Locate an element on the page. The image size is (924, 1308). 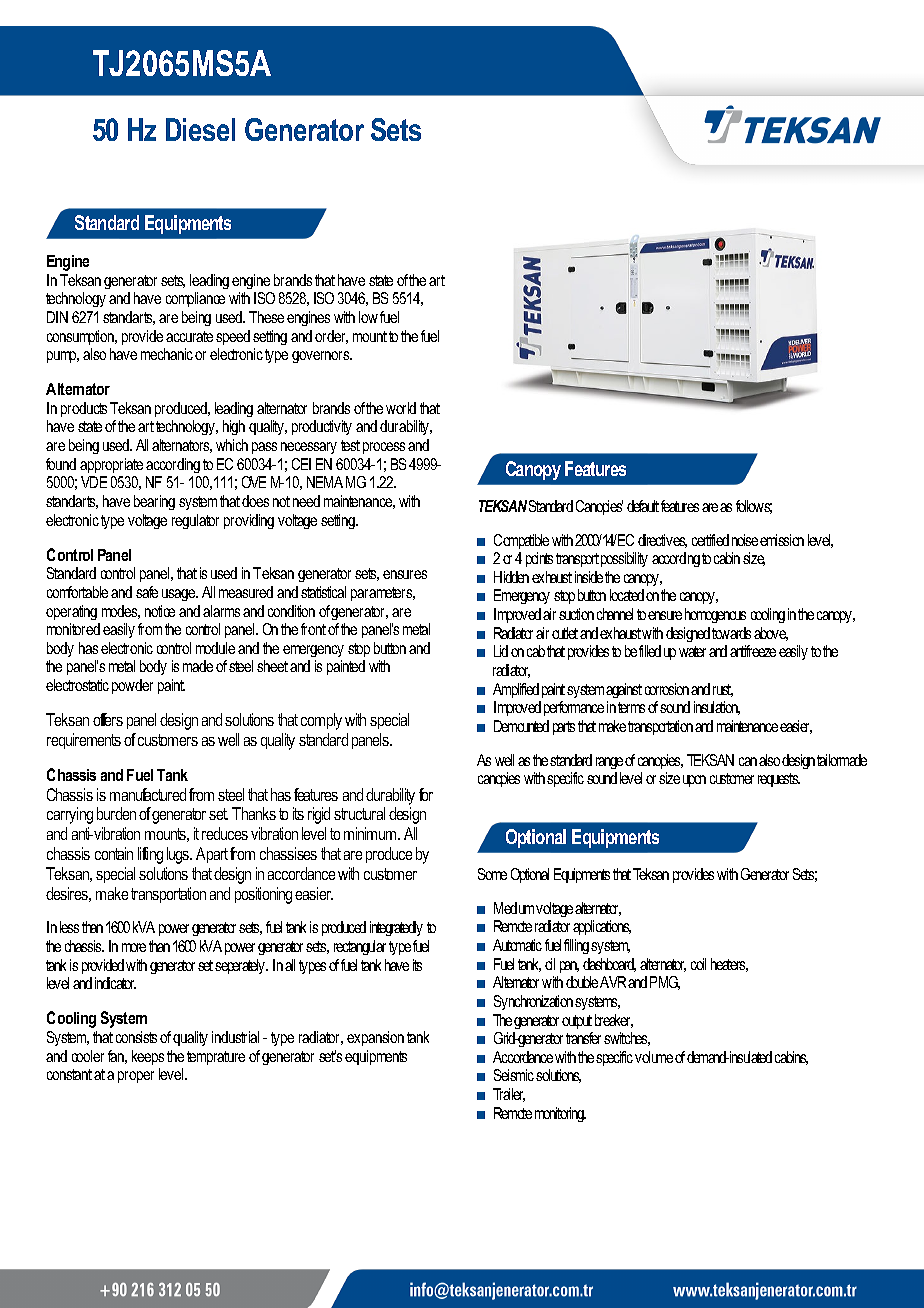
These is located at coordinates (266, 317).
